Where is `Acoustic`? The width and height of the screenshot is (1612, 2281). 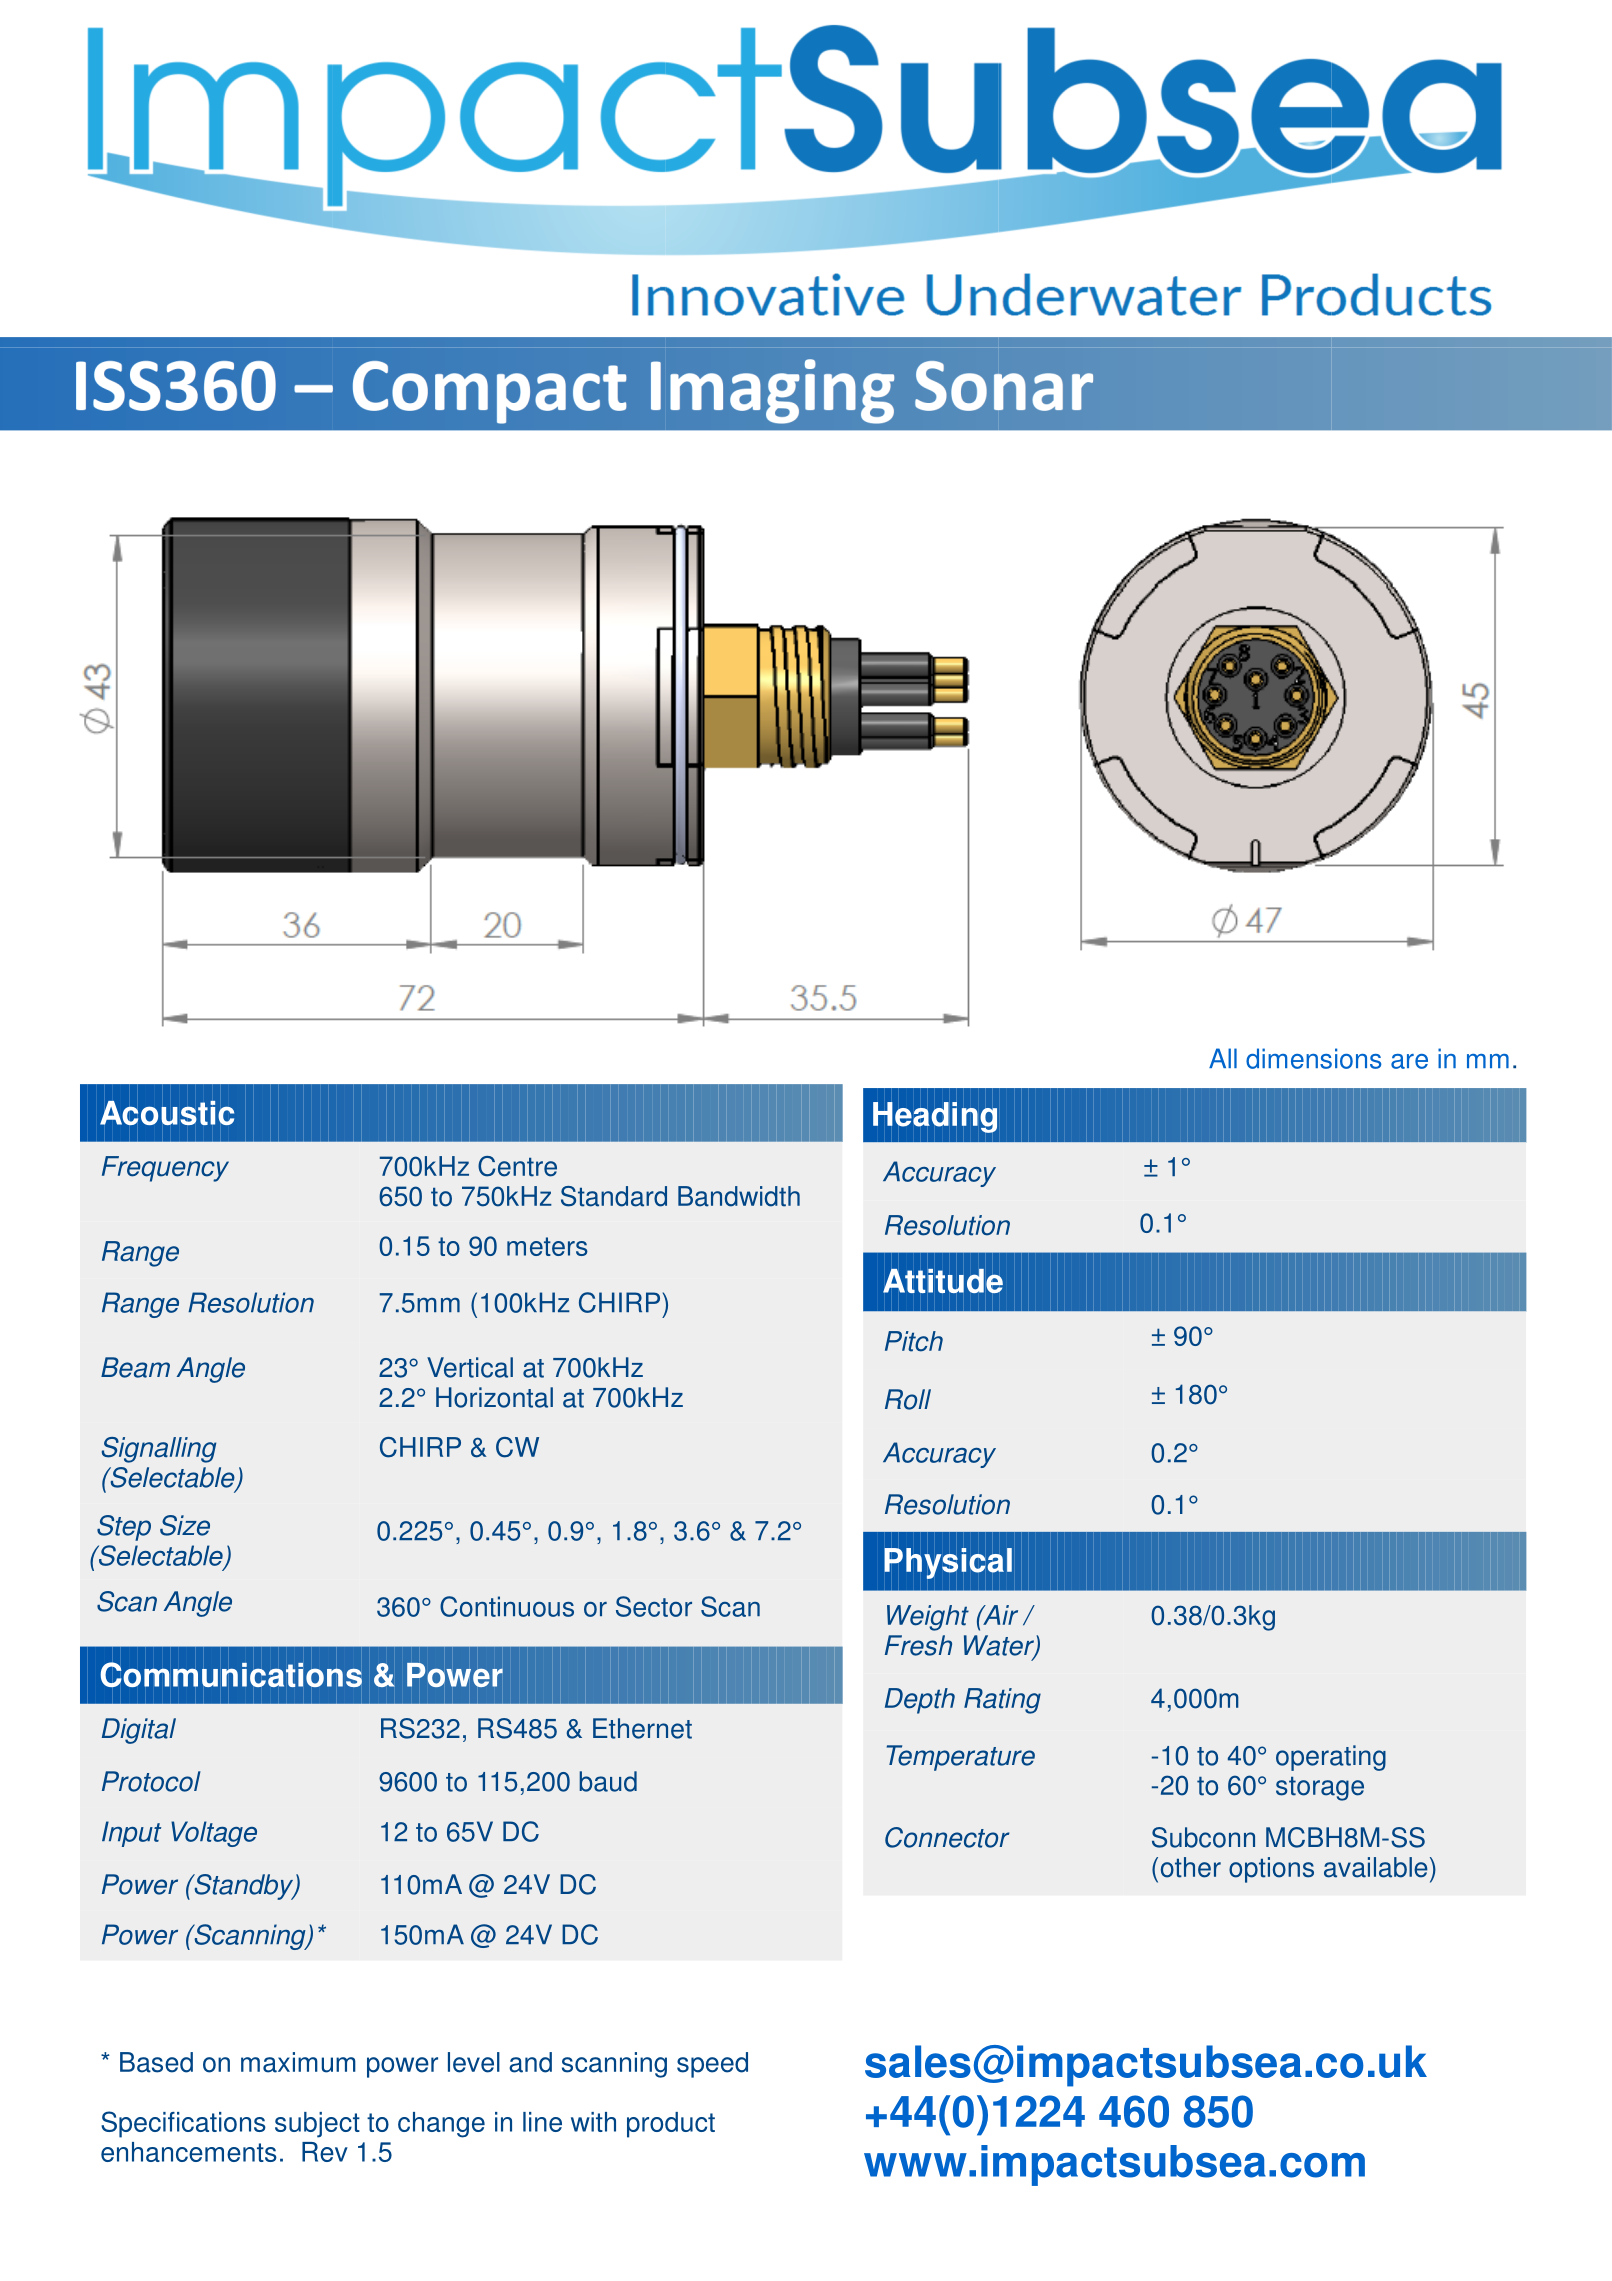 Acoustic is located at coordinates (167, 1113).
